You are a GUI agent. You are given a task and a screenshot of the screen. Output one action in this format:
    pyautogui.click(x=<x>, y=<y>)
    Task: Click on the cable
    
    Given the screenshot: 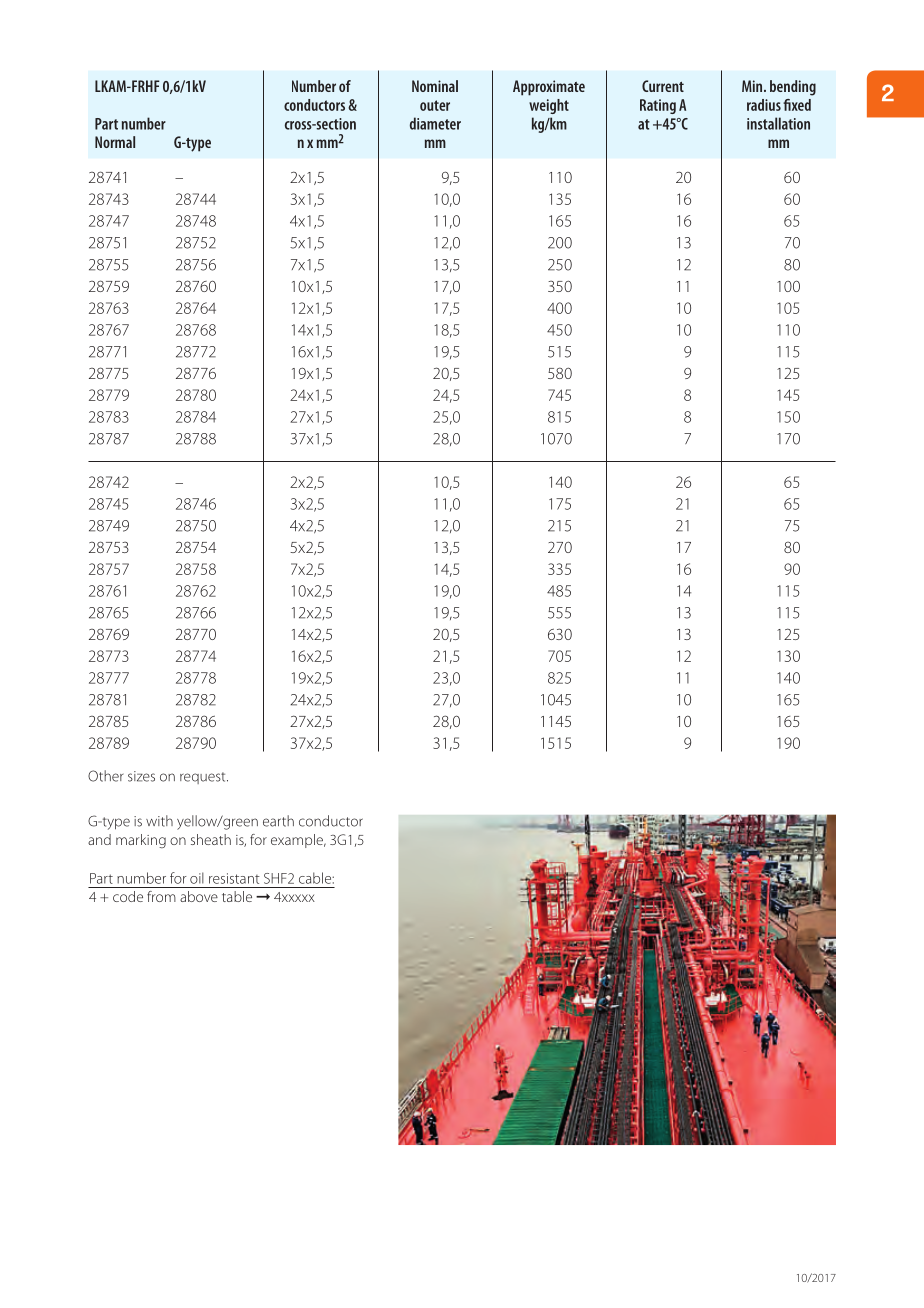 What is the action you would take?
    pyautogui.click(x=316, y=878)
